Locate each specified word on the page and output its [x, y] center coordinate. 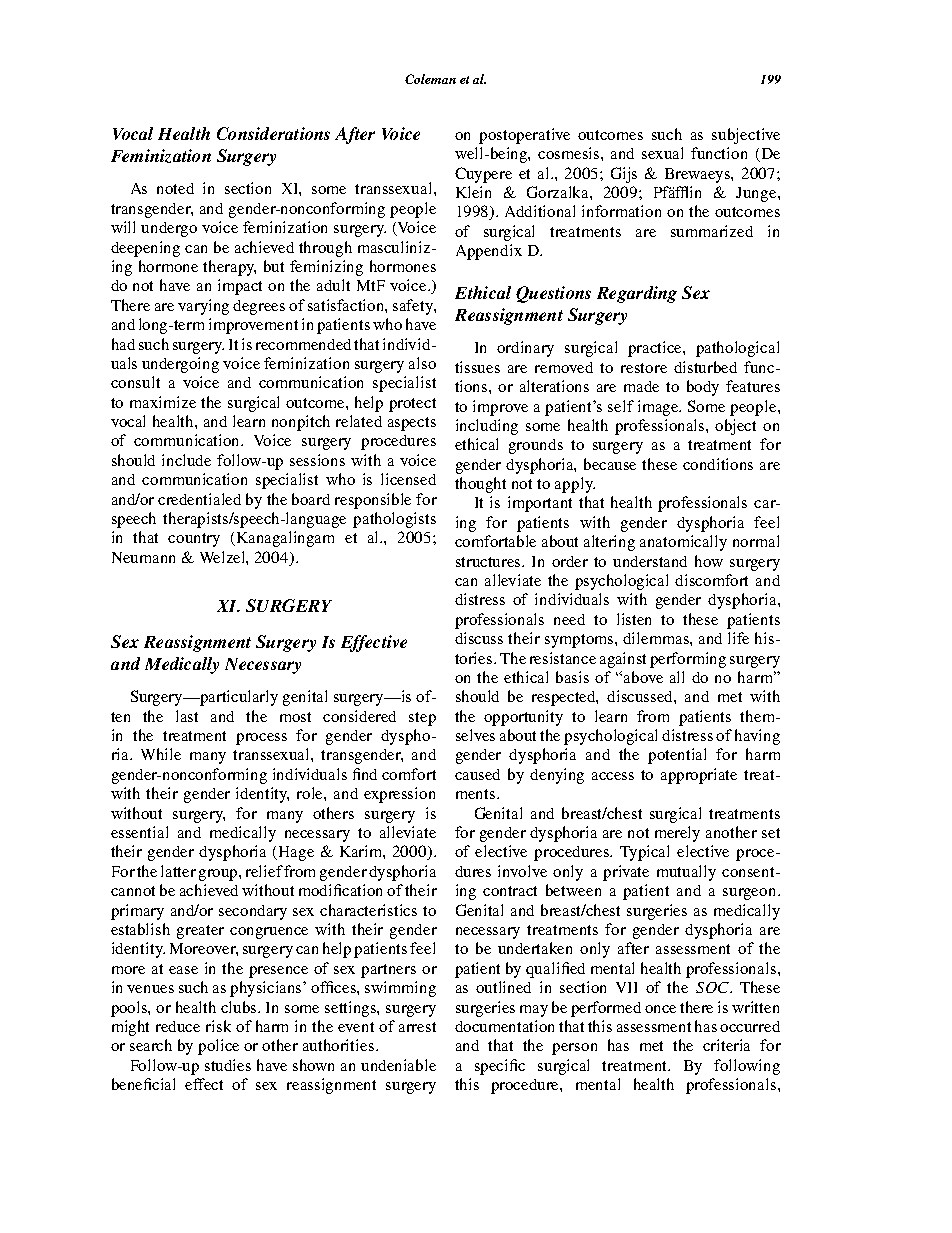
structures [490, 562]
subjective [746, 136]
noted [175, 188]
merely [677, 834]
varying [203, 307]
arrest [417, 1027]
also [422, 363]
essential [139, 832]
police [218, 1047]
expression [399, 795]
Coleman [430, 79]
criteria [726, 1045]
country [194, 540]
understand [650, 561]
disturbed [705, 367]
